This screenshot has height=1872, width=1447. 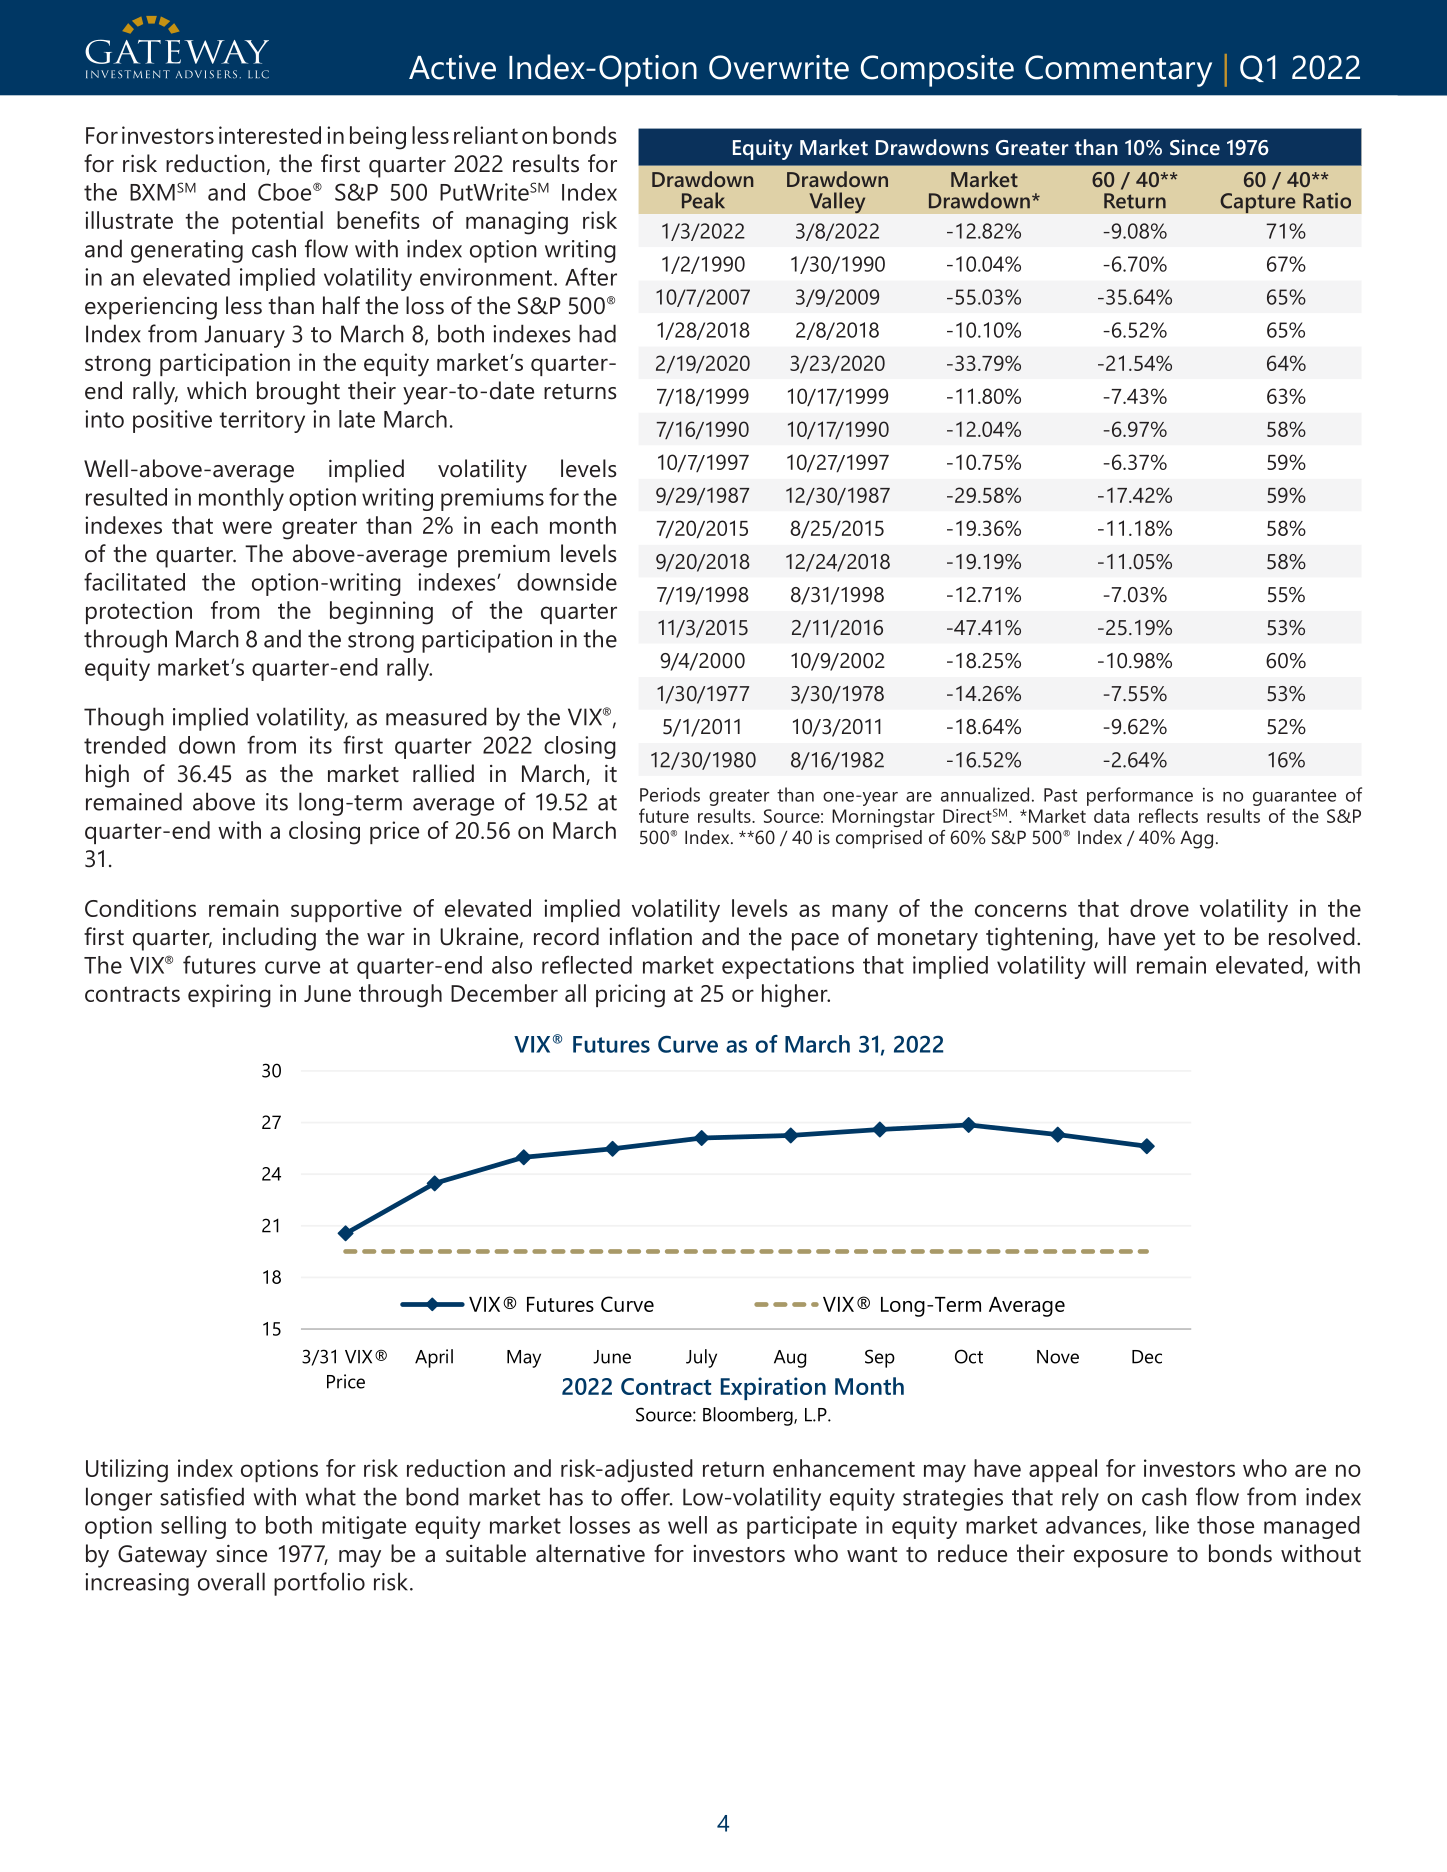 What do you see at coordinates (1258, 203) in the screenshot?
I see `Capture` at bounding box center [1258, 203].
